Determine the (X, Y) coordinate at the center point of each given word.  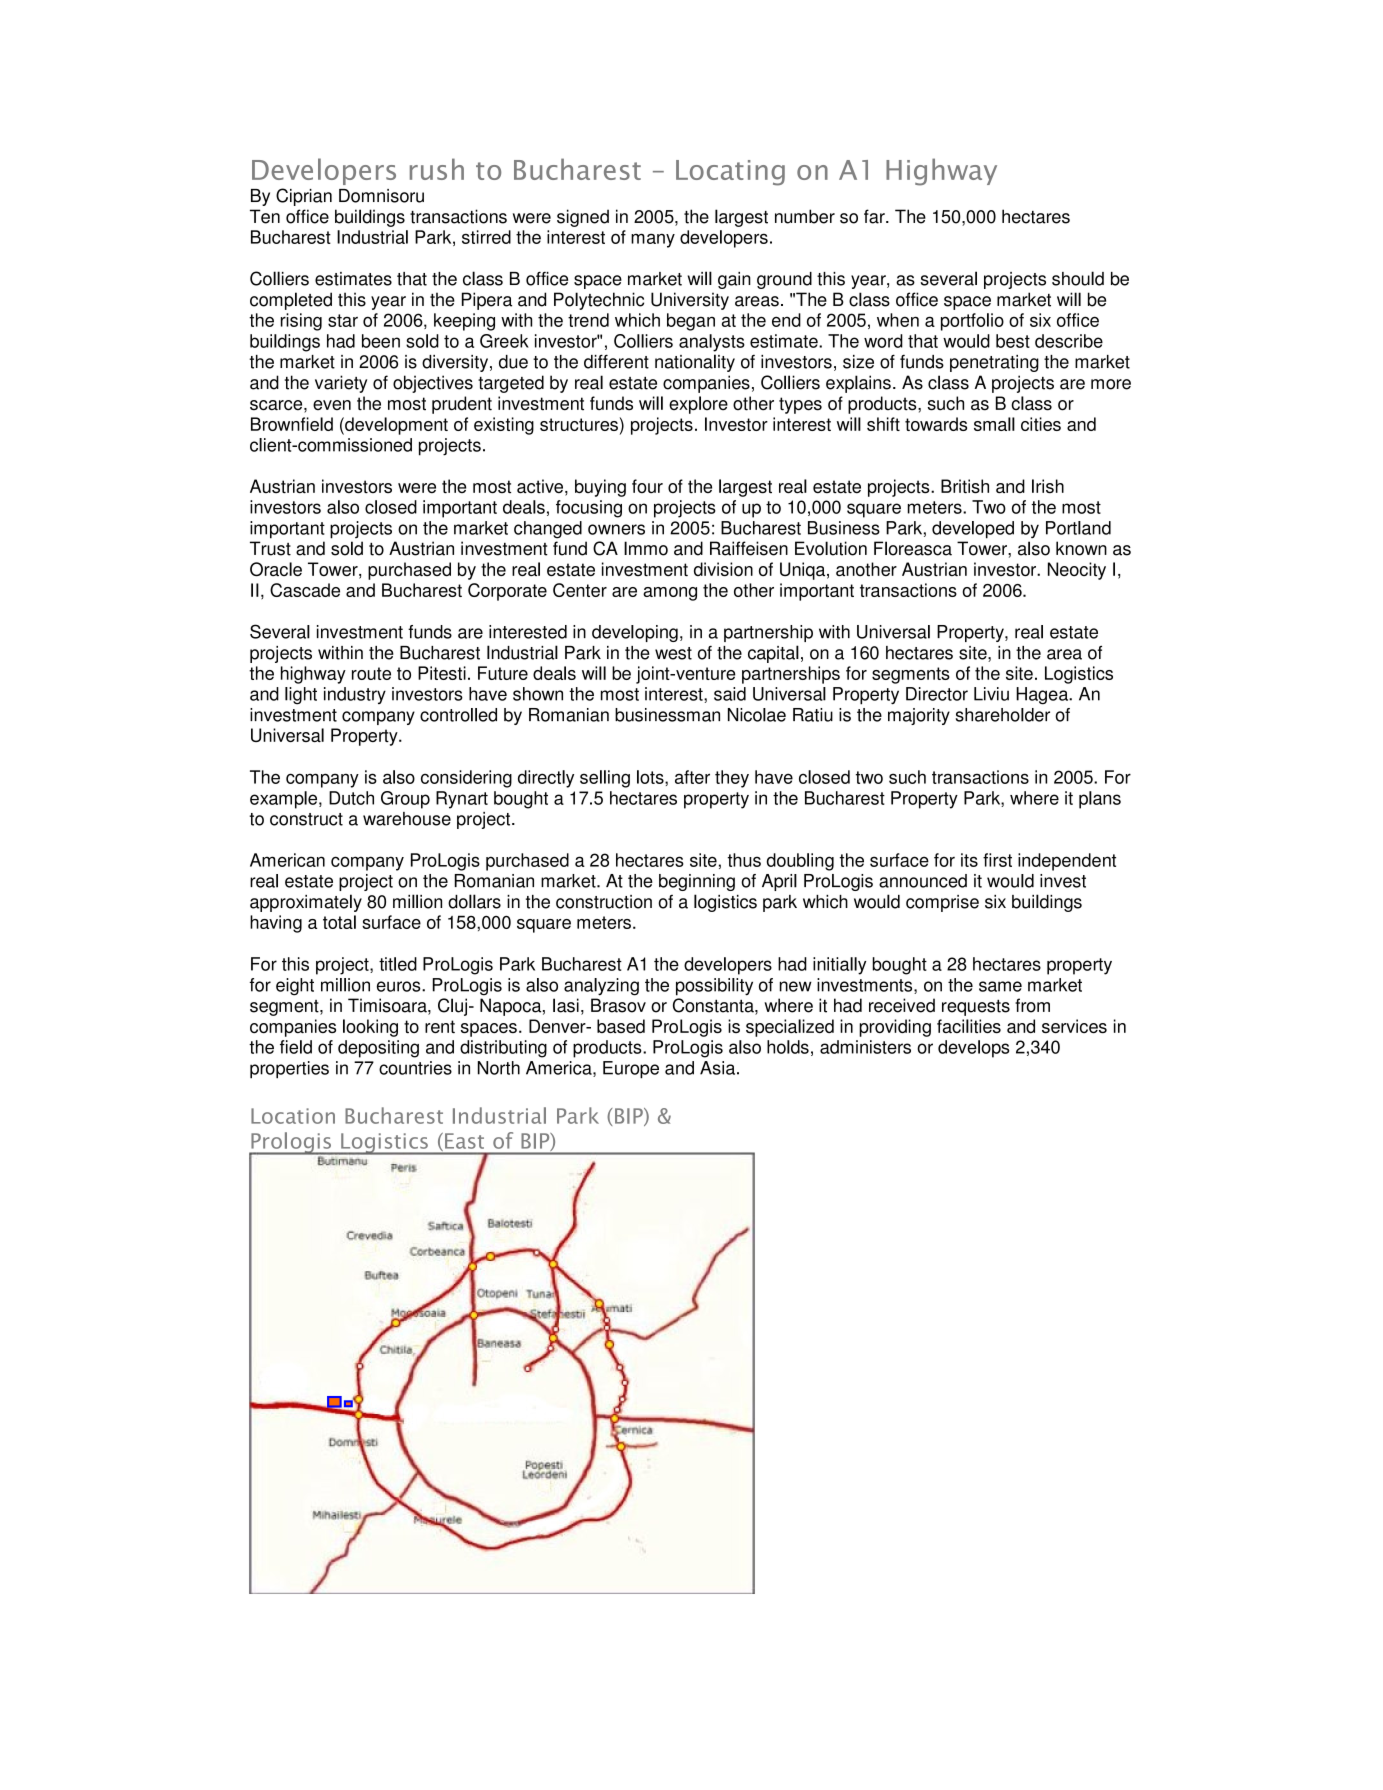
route (371, 673)
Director (937, 694)
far (875, 216)
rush (437, 169)
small (994, 424)
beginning (697, 882)
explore (698, 405)
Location (293, 1116)
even (332, 405)
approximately (306, 903)
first (997, 860)
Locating (730, 173)
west (673, 653)
